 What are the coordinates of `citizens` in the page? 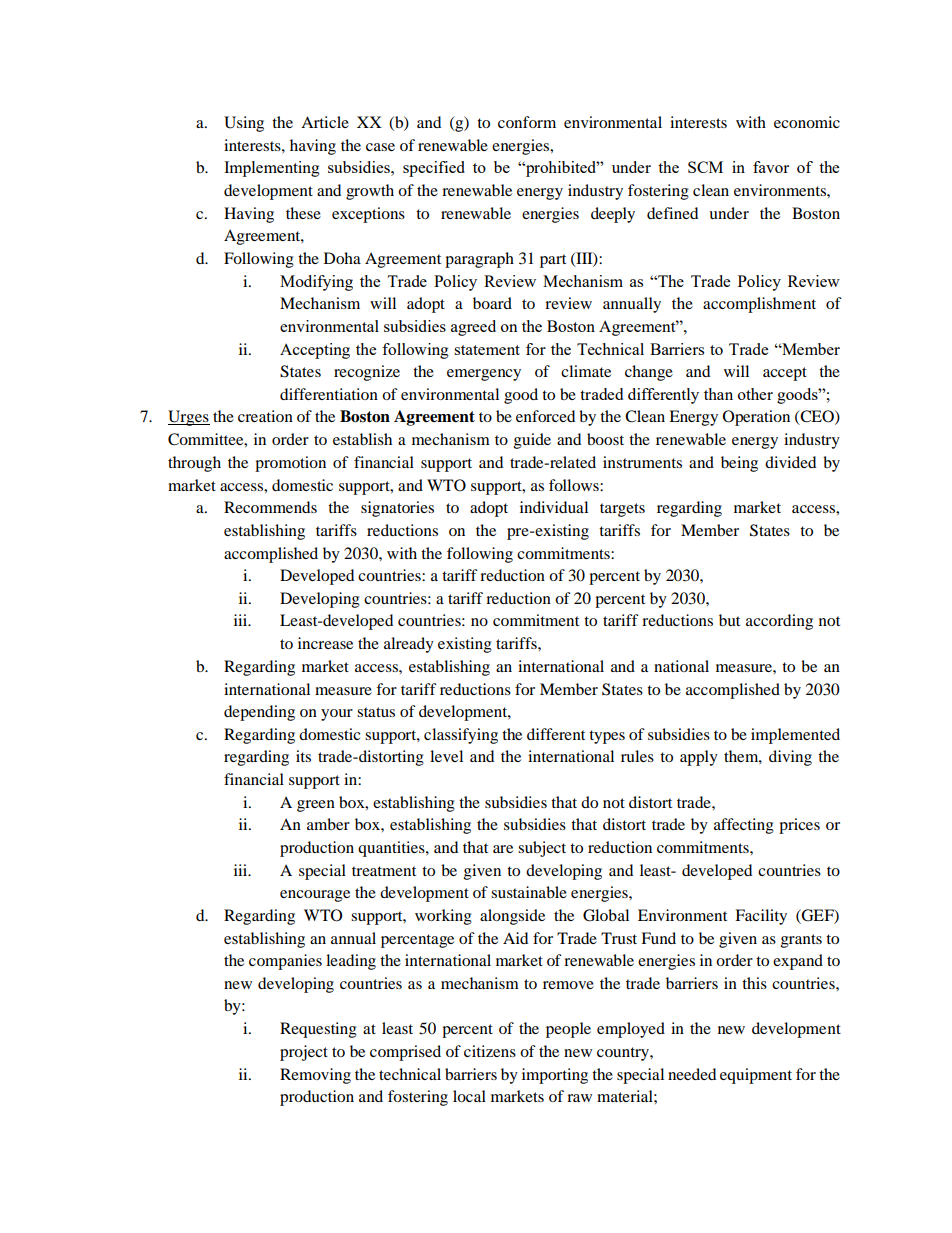 It's located at (490, 1051).
